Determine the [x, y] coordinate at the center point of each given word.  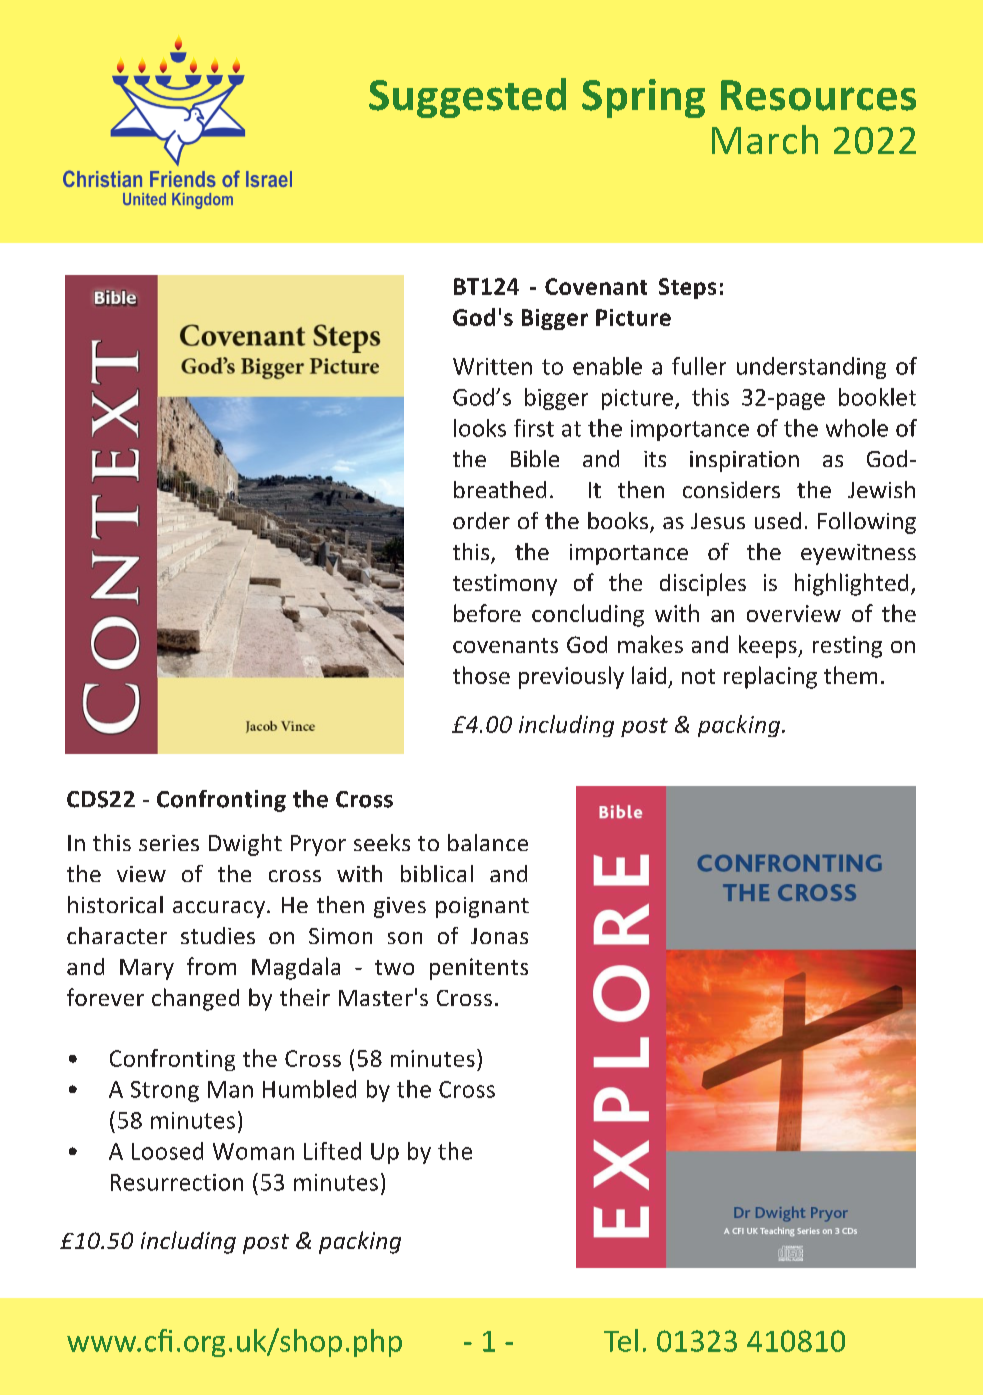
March [765, 139]
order [481, 520]
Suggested [467, 98]
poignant [482, 907]
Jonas [499, 936]
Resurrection [177, 1182]
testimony [505, 585]
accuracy [219, 909]
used [778, 520]
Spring [643, 98]
